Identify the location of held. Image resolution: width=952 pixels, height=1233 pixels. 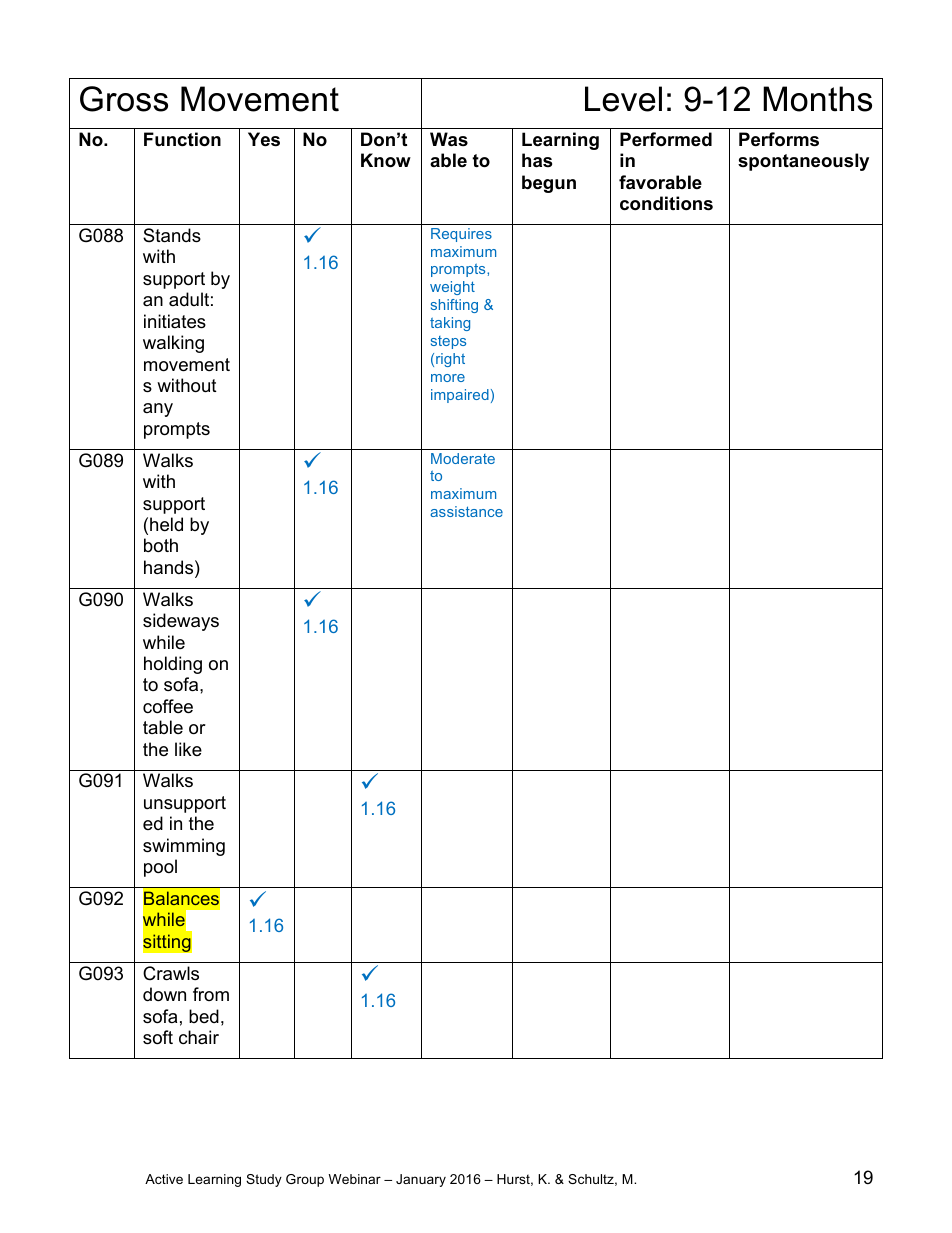
(166, 524).
